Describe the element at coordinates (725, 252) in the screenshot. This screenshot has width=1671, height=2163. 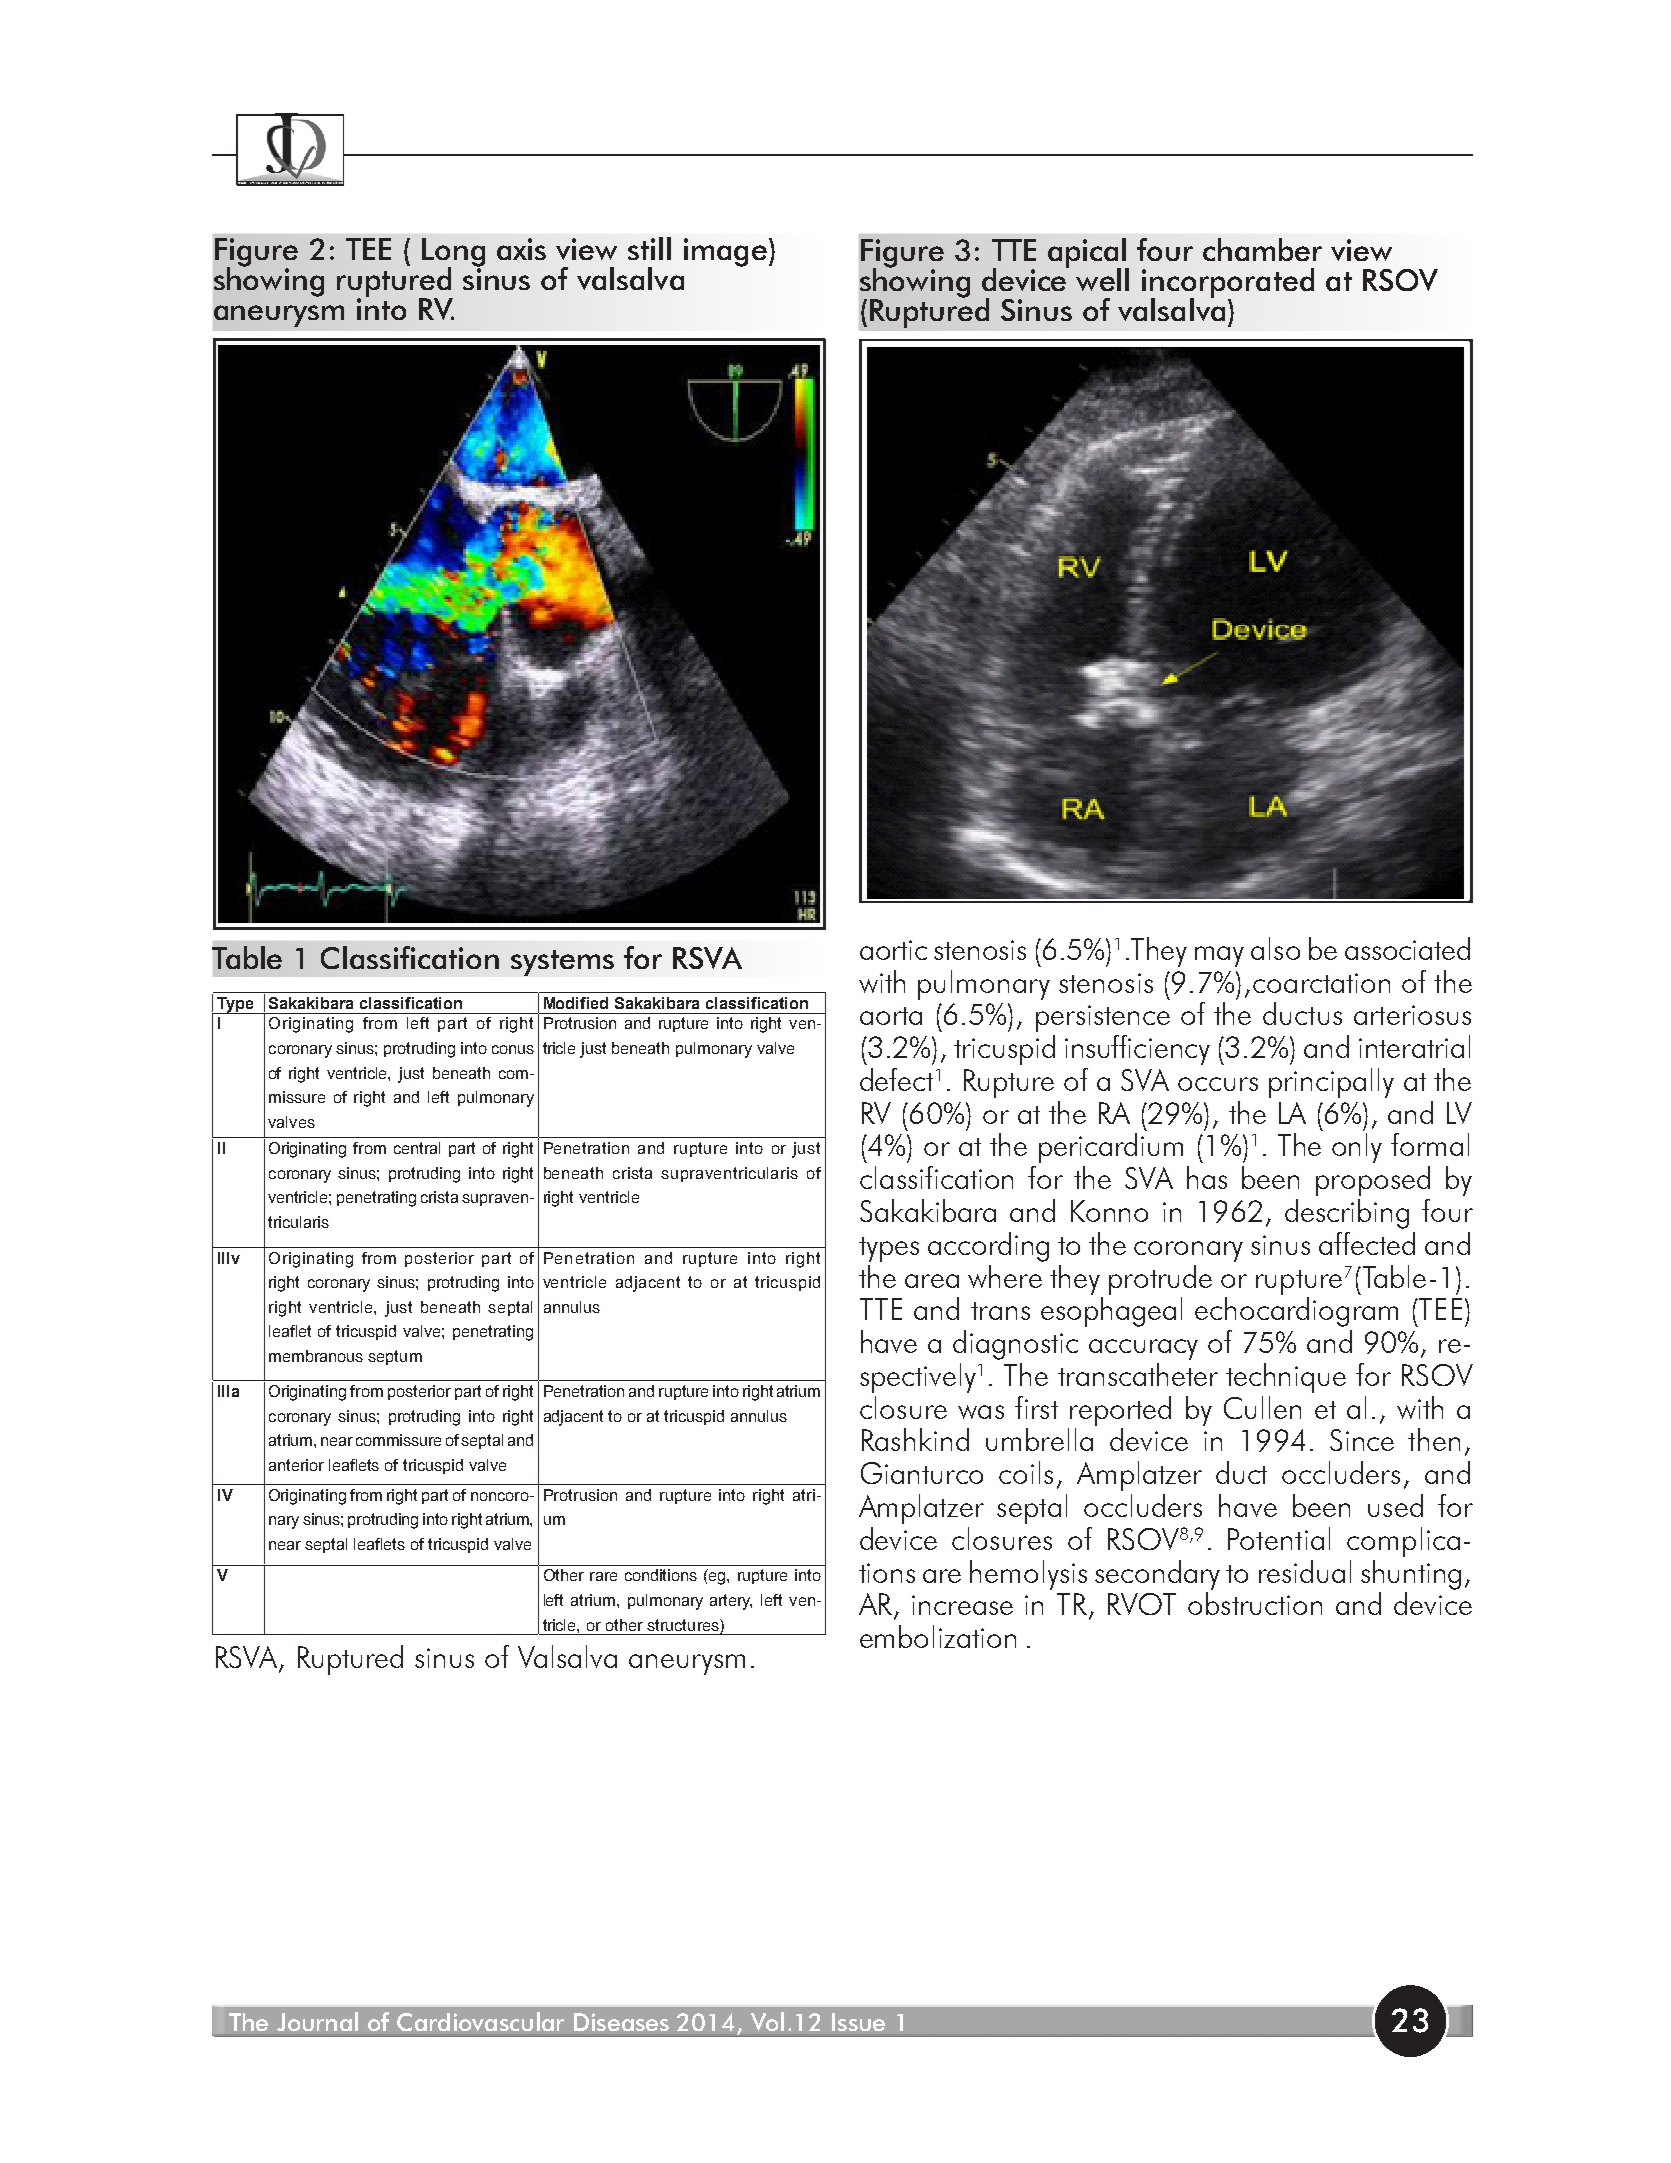
I see `image` at that location.
